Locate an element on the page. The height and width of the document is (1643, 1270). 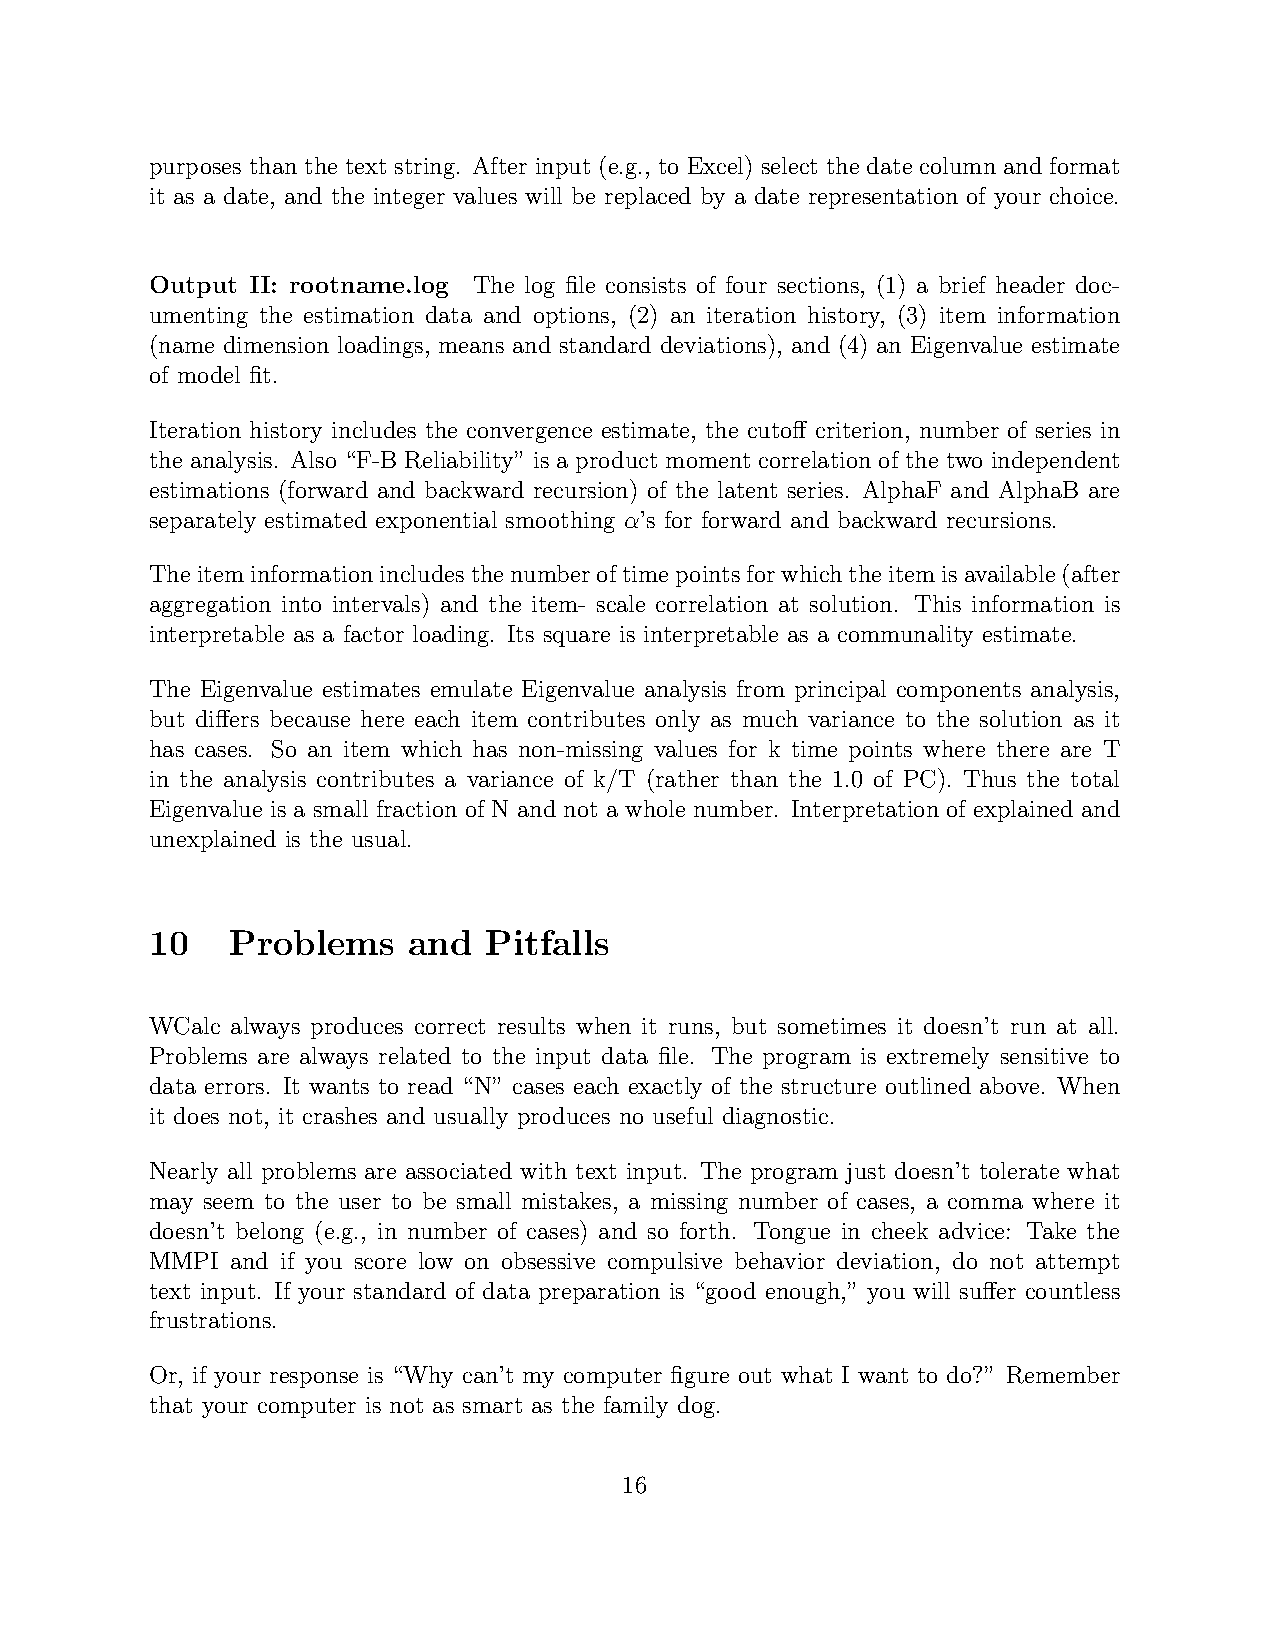
available is located at coordinates (1010, 573).
